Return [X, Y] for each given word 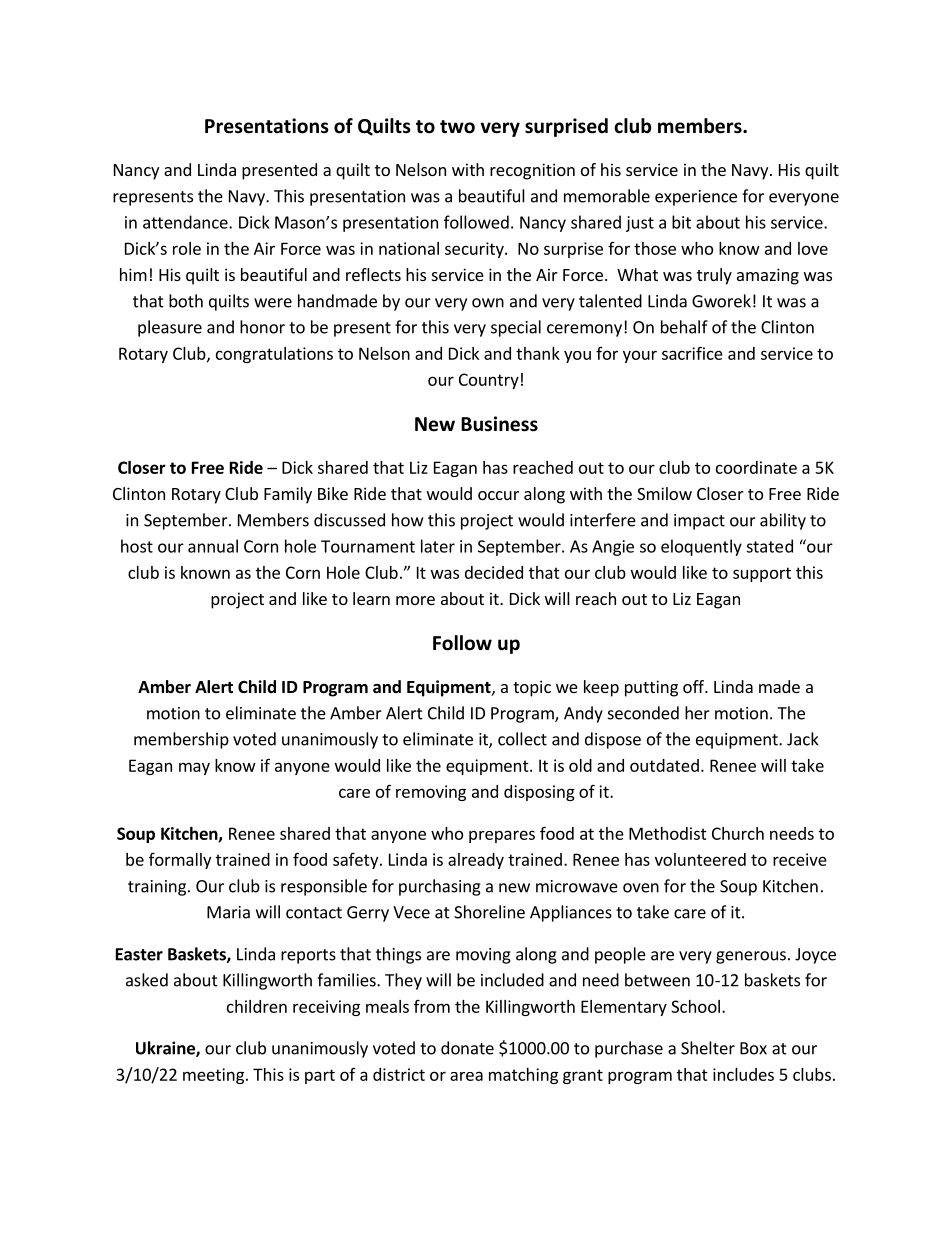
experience [696, 198]
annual [213, 546]
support [762, 574]
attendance [186, 222]
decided [494, 572]
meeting [215, 1076]
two [457, 127]
